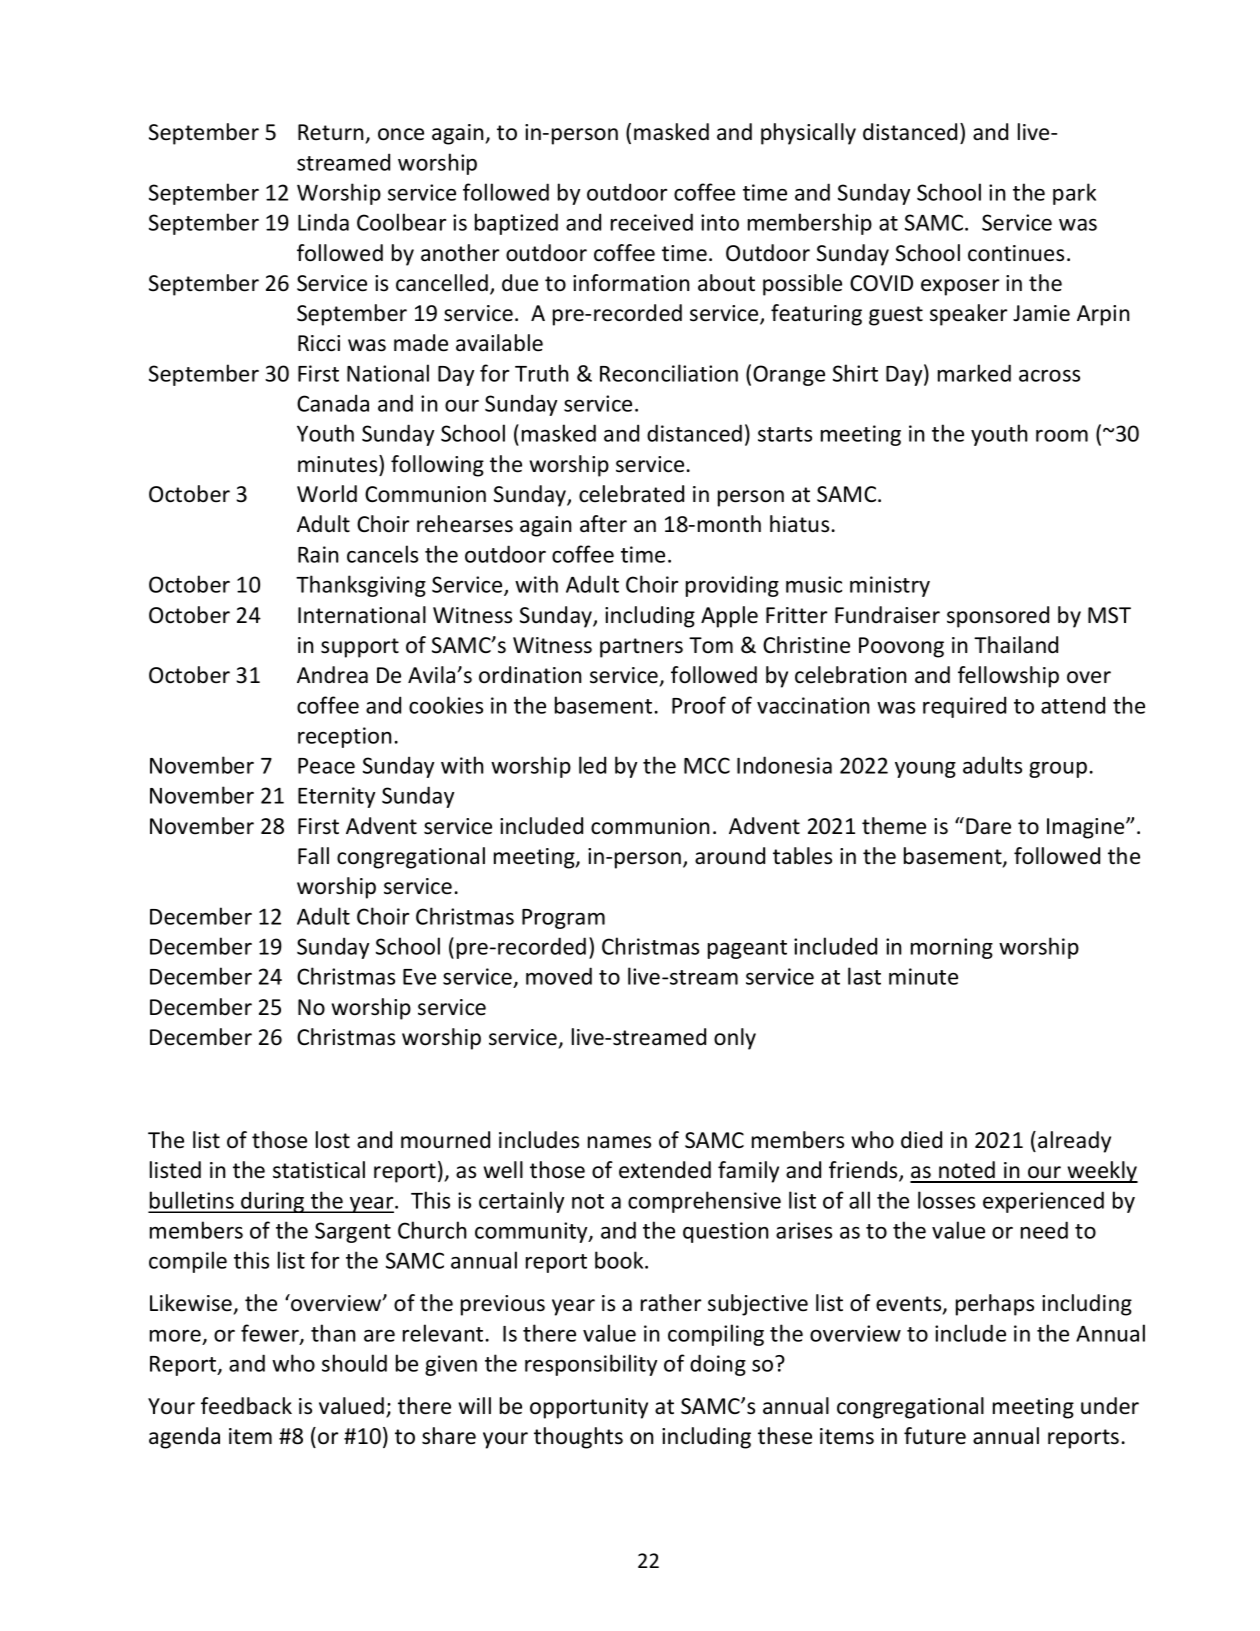 The width and height of the document is (1260, 1631). I want to click on opportunity, so click(589, 1408).
